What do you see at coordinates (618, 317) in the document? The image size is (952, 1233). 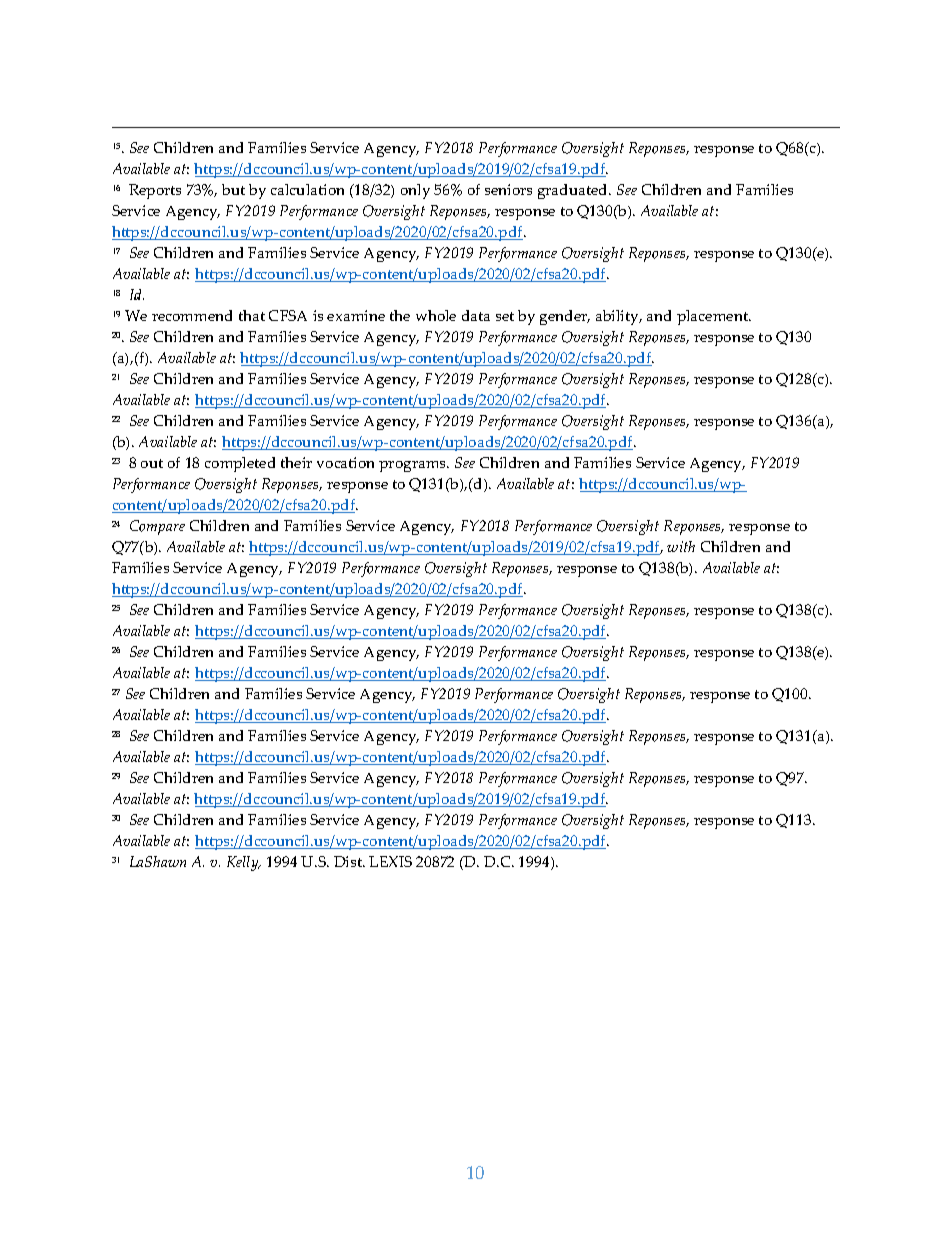 I see `ability` at bounding box center [618, 317].
